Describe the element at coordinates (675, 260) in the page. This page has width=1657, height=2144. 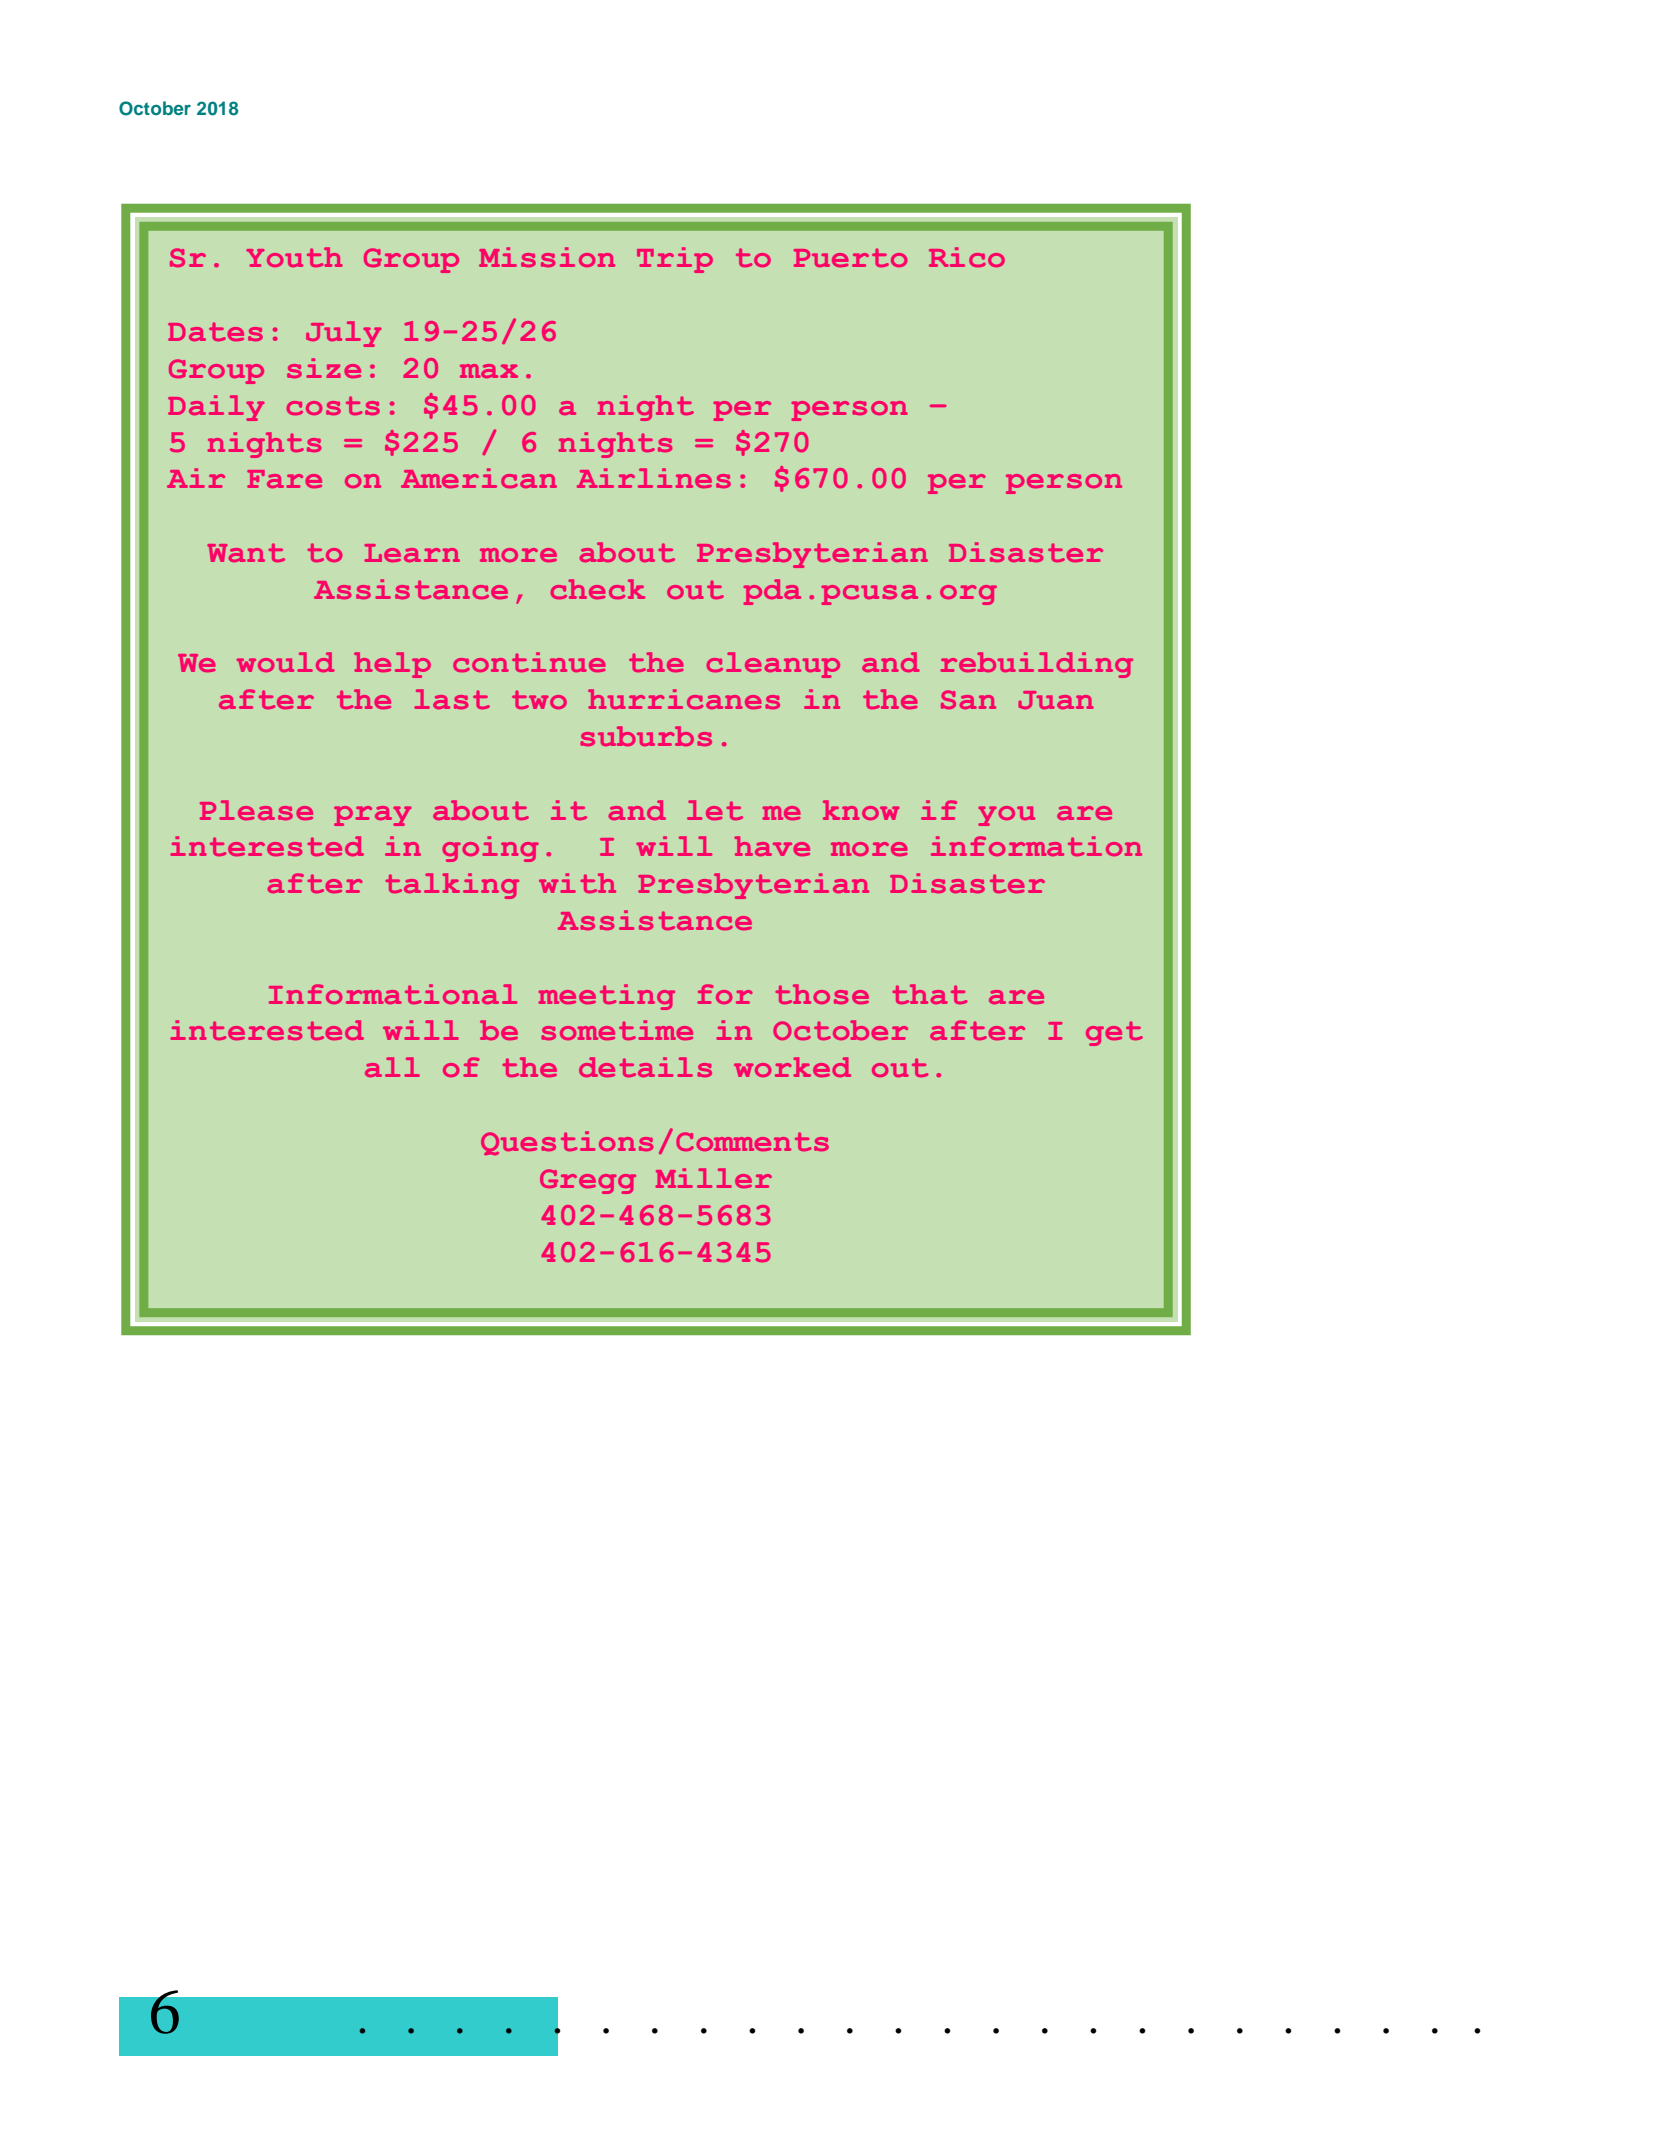
I see `Trip` at that location.
